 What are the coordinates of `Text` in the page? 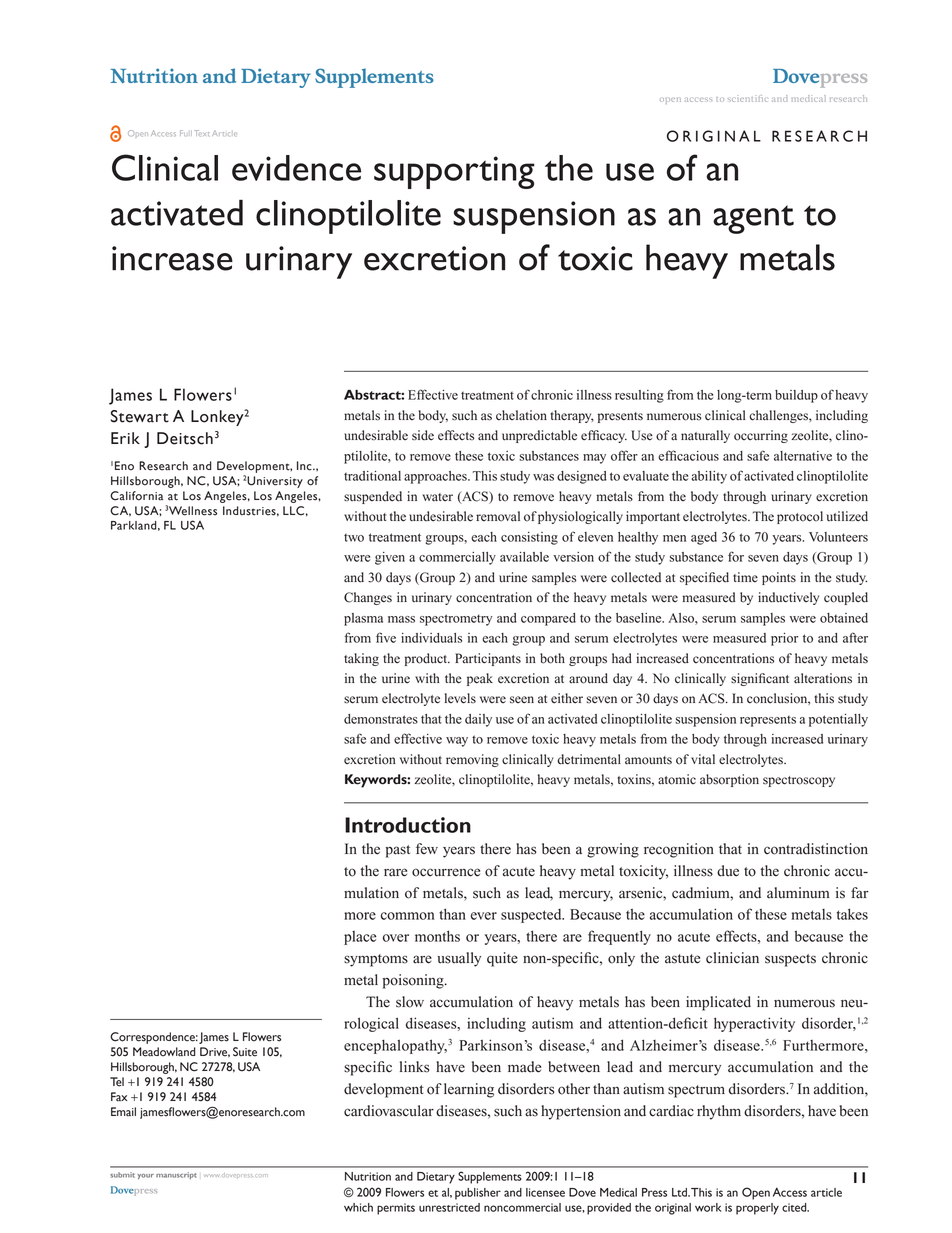 It's located at (201, 133).
